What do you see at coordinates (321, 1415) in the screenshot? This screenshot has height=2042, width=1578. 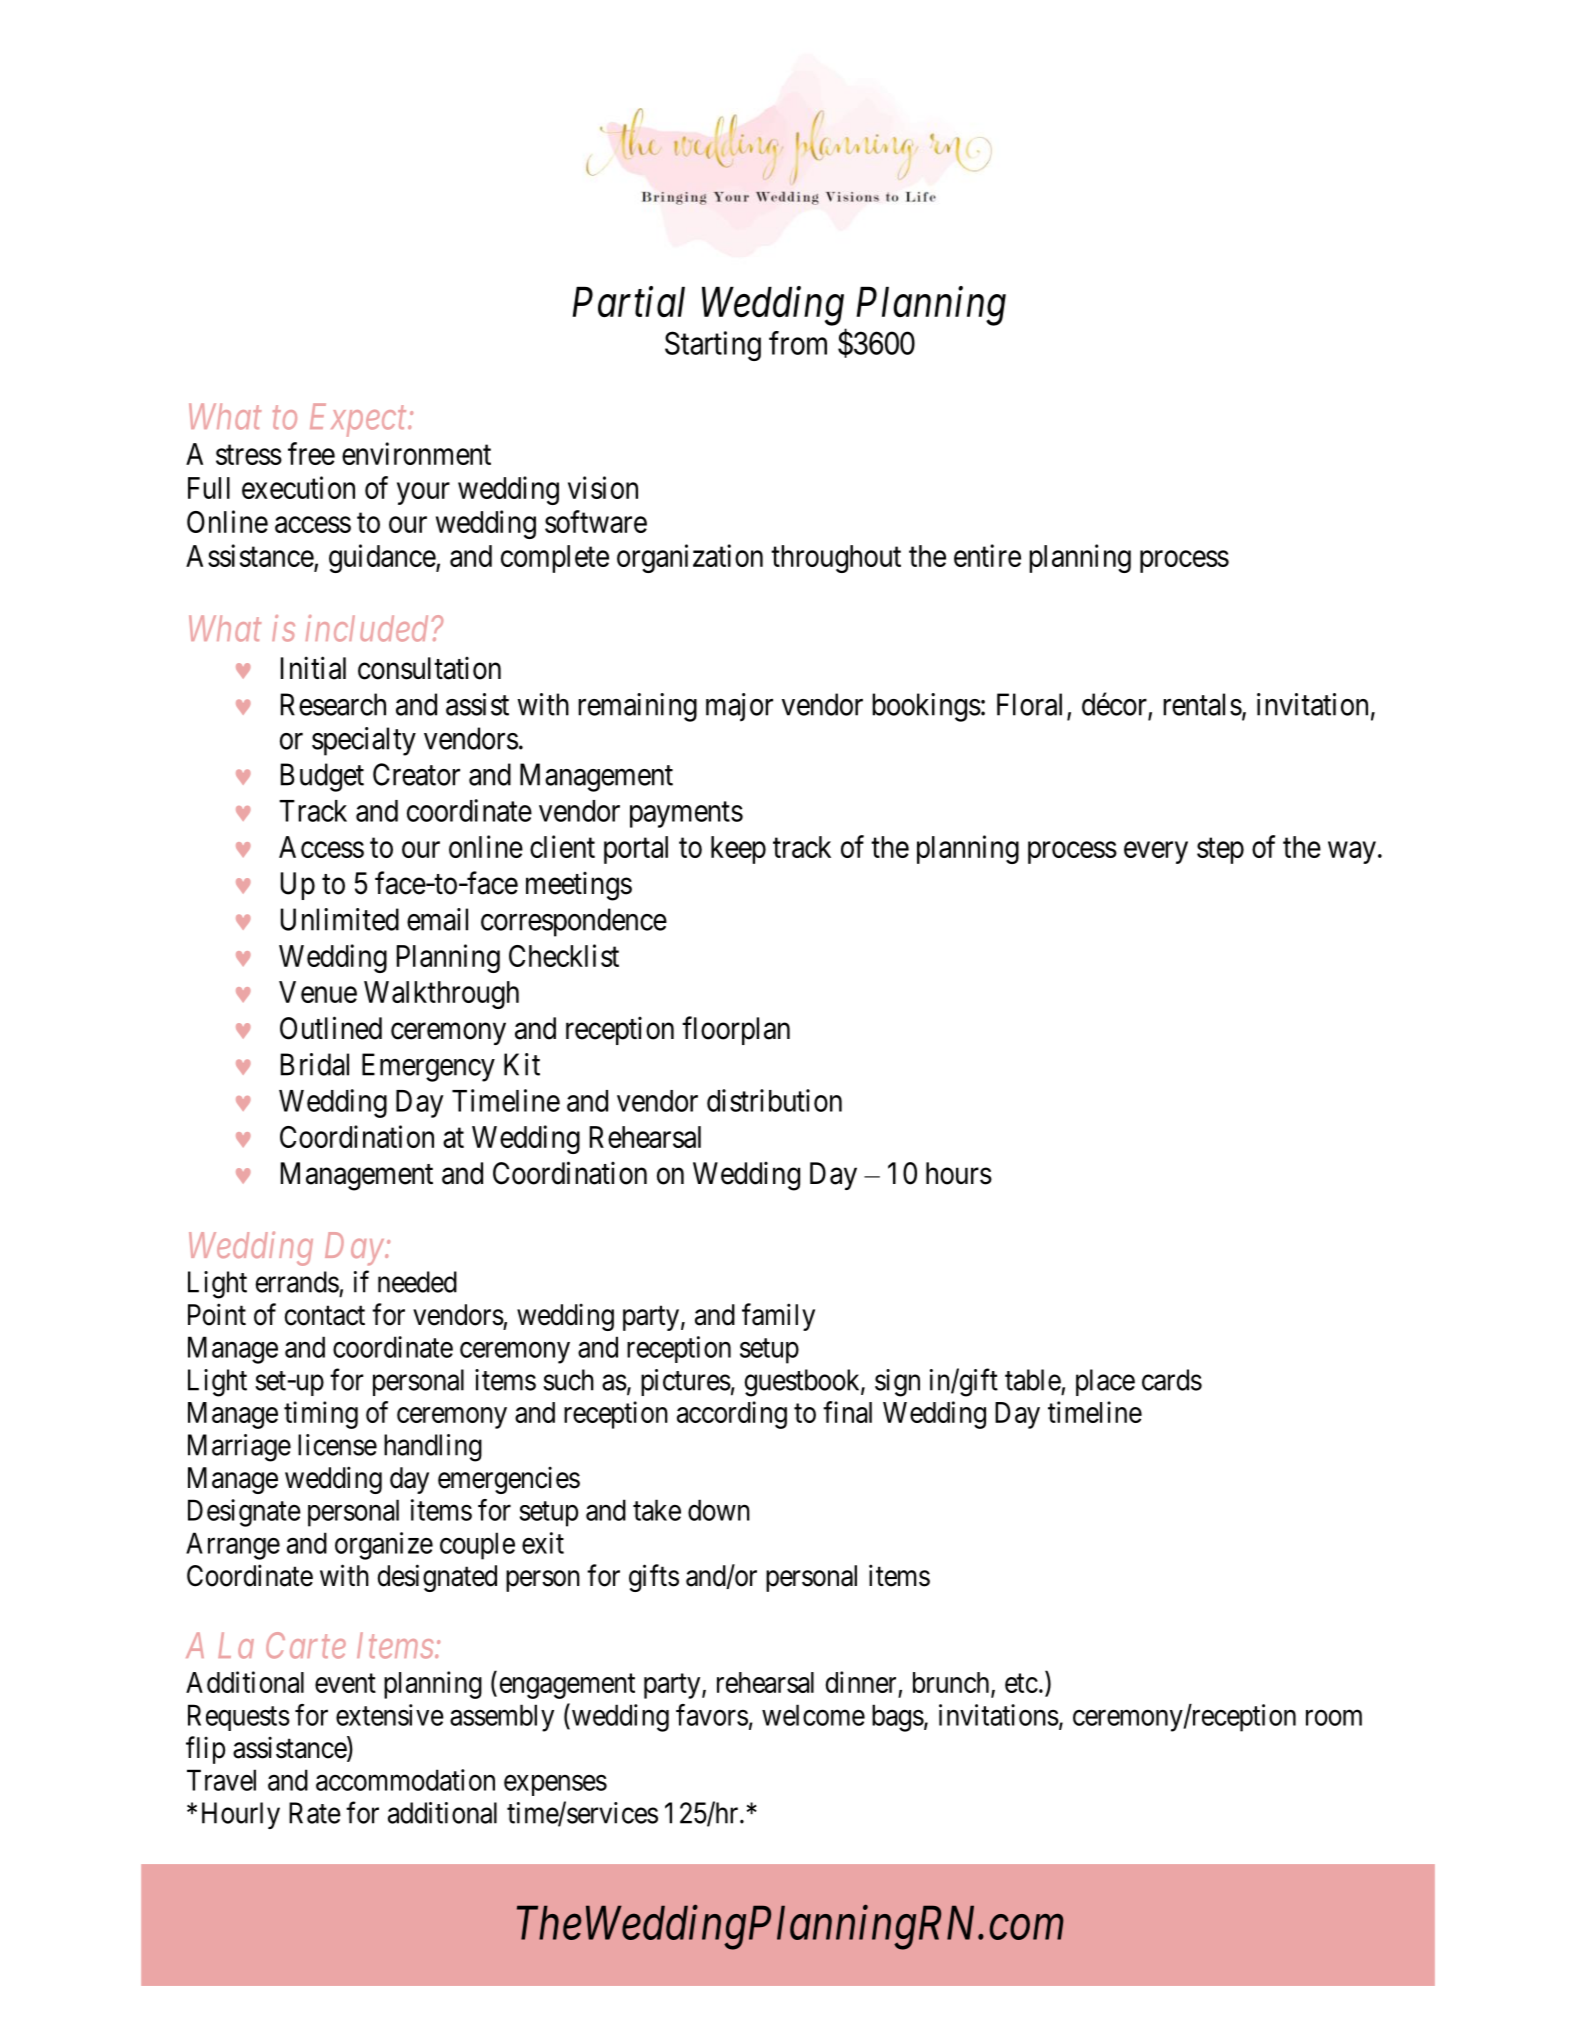 I see `timing` at bounding box center [321, 1415].
